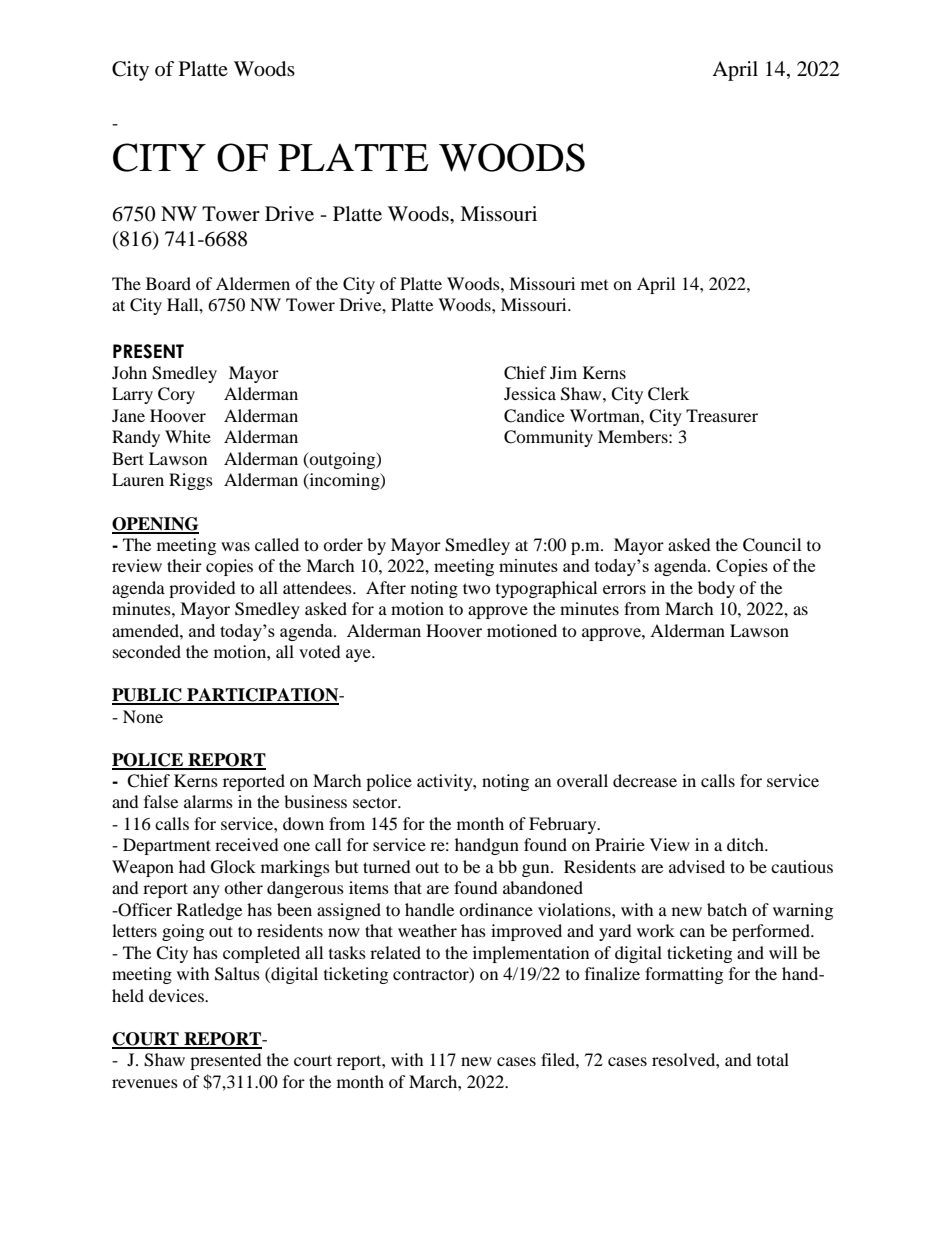 Image resolution: width=952 pixels, height=1233 pixels. I want to click on Board, so click(168, 283).
